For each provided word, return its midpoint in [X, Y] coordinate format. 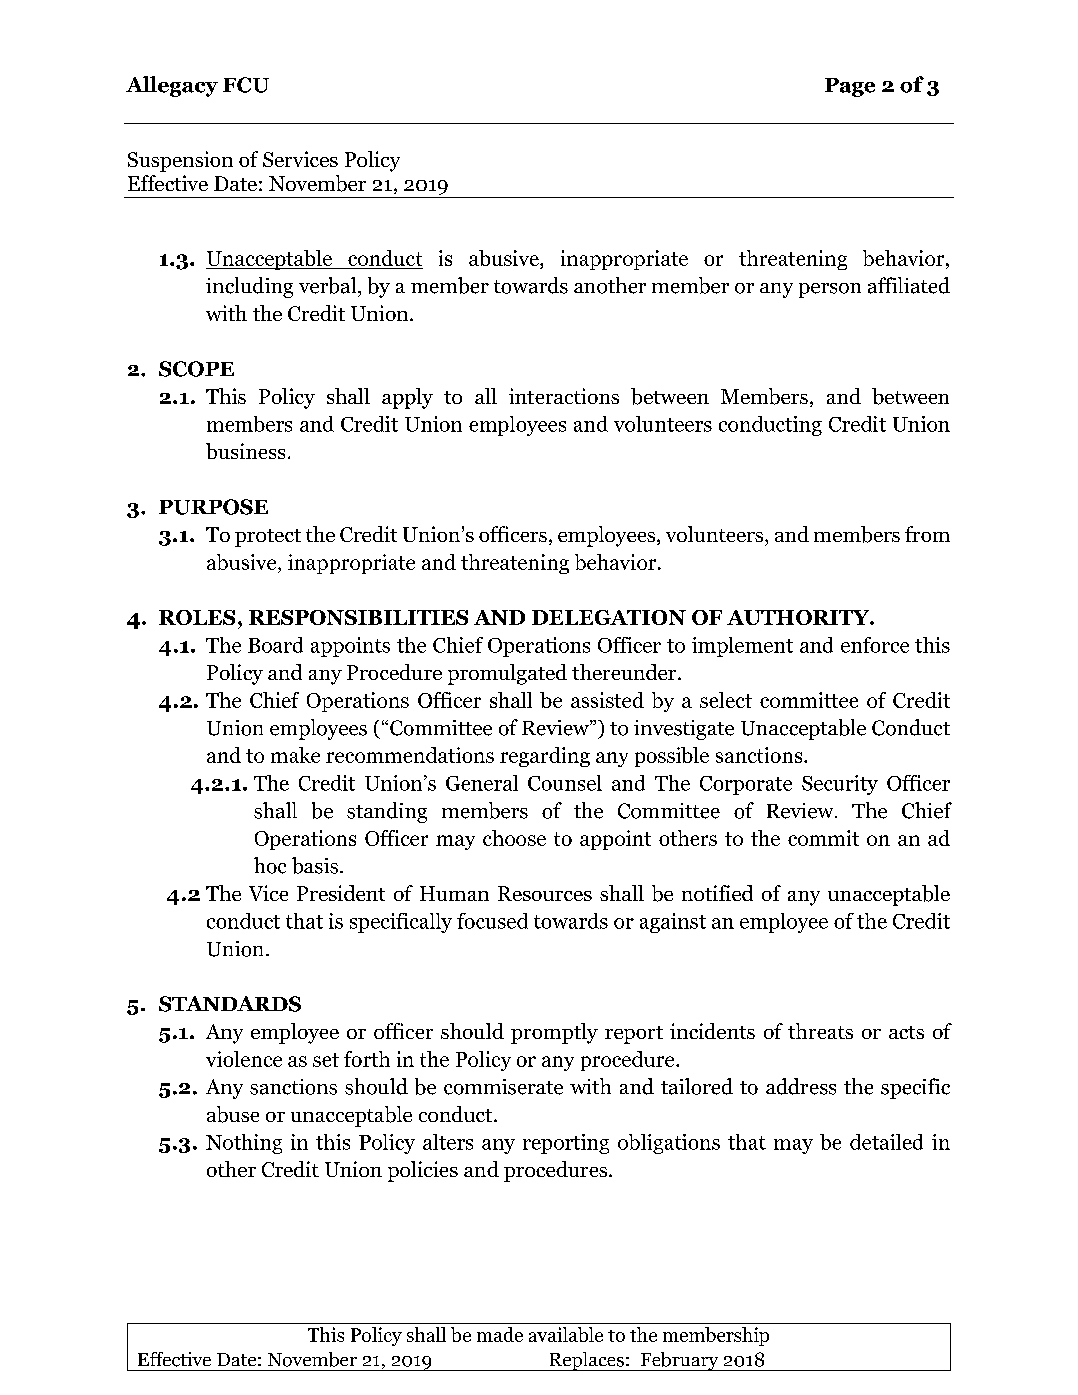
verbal [329, 285]
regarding [545, 757]
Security [840, 785]
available [566, 1334]
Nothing [244, 1144]
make [295, 755]
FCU [246, 85]
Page [850, 87]
